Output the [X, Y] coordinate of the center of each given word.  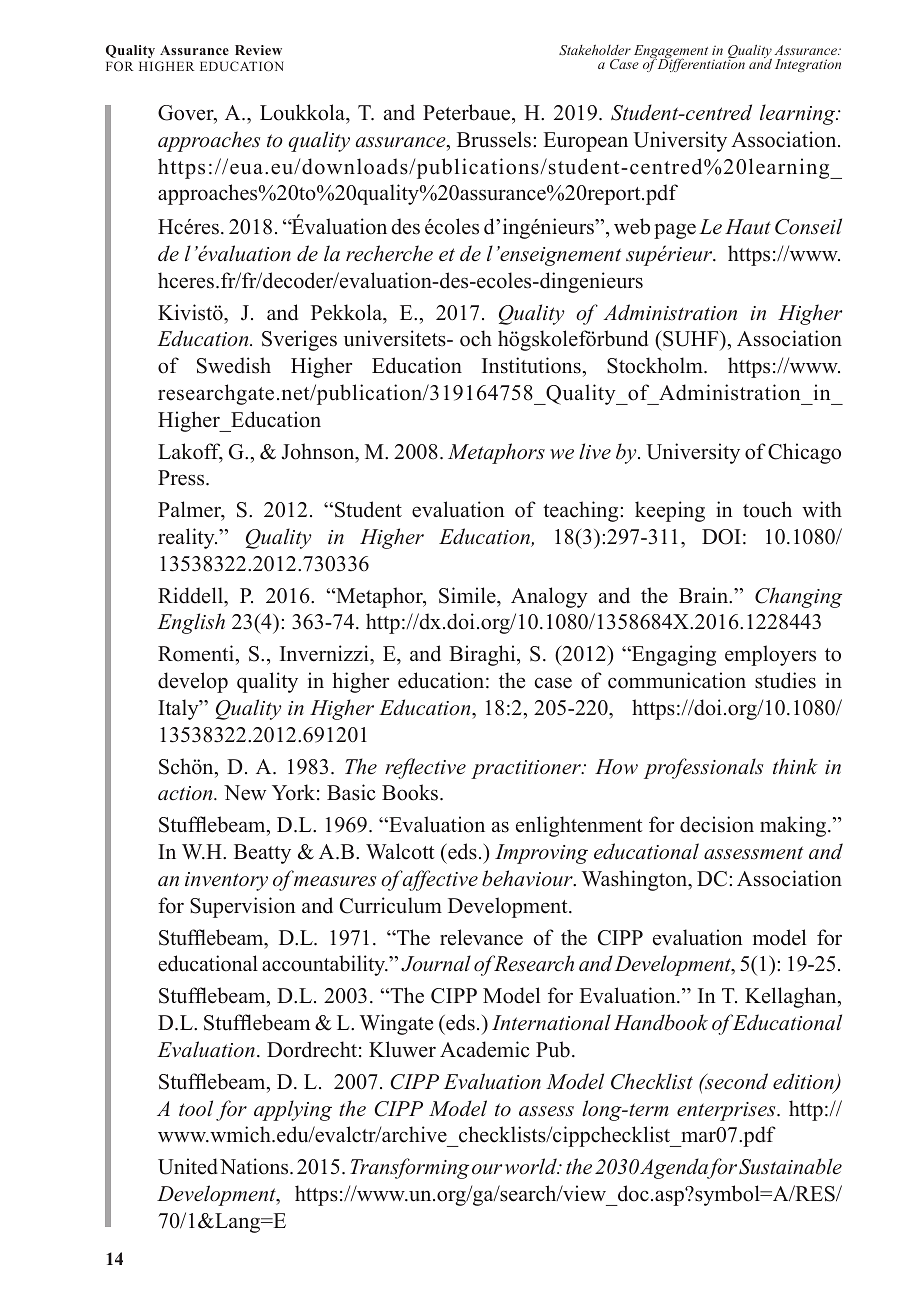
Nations [255, 1166]
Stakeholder [595, 50]
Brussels [494, 139]
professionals [703, 768]
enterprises [727, 1111]
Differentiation [701, 64]
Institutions [531, 365]
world [532, 1166]
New [245, 793]
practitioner [527, 769]
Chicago [804, 453]
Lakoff [190, 452]
